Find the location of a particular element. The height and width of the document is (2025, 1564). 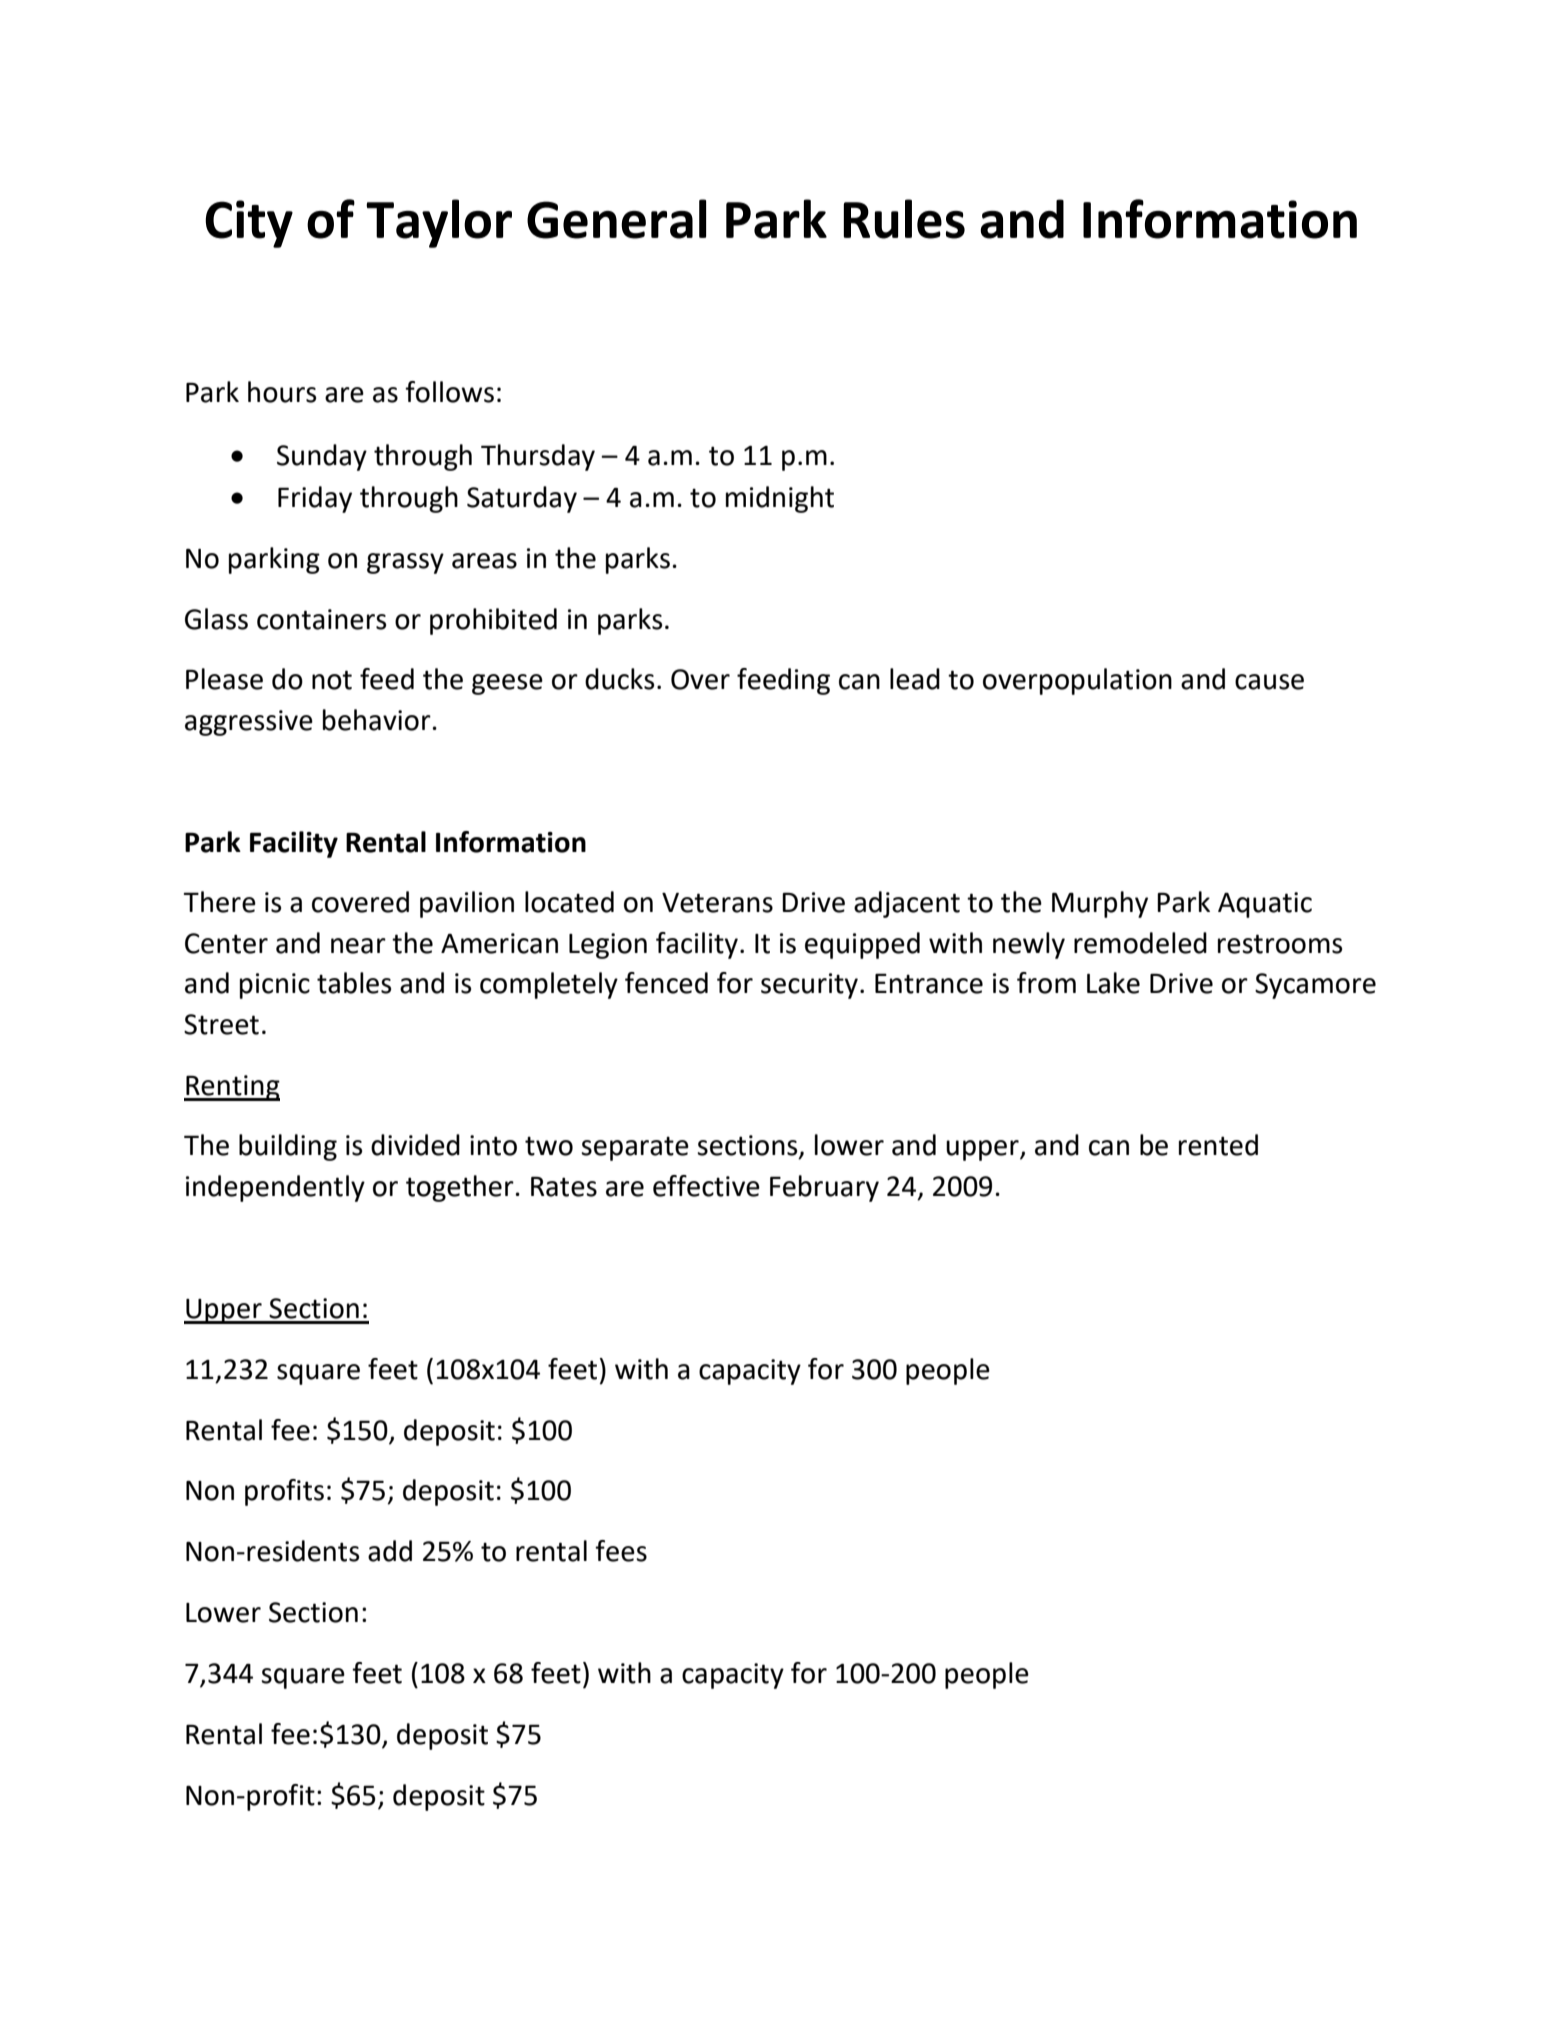

Aquatic is located at coordinates (1265, 905).
